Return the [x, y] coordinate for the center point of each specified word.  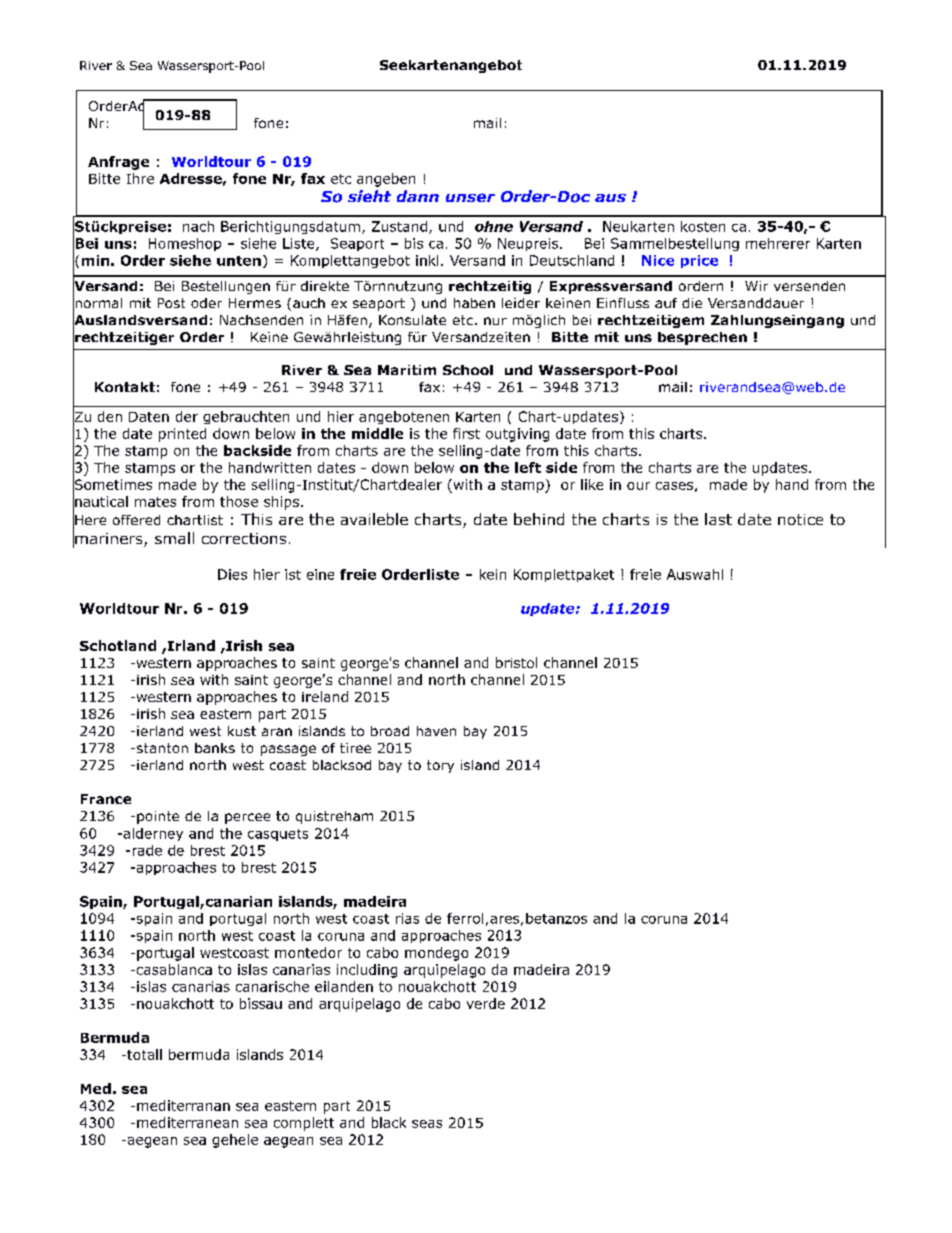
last [718, 519]
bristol [516, 662]
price [699, 261]
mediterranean [187, 1122]
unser [470, 197]
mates [155, 502]
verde [486, 1003]
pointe [158, 817]
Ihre [140, 178]
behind [539, 519]
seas [427, 1124]
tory [440, 766]
